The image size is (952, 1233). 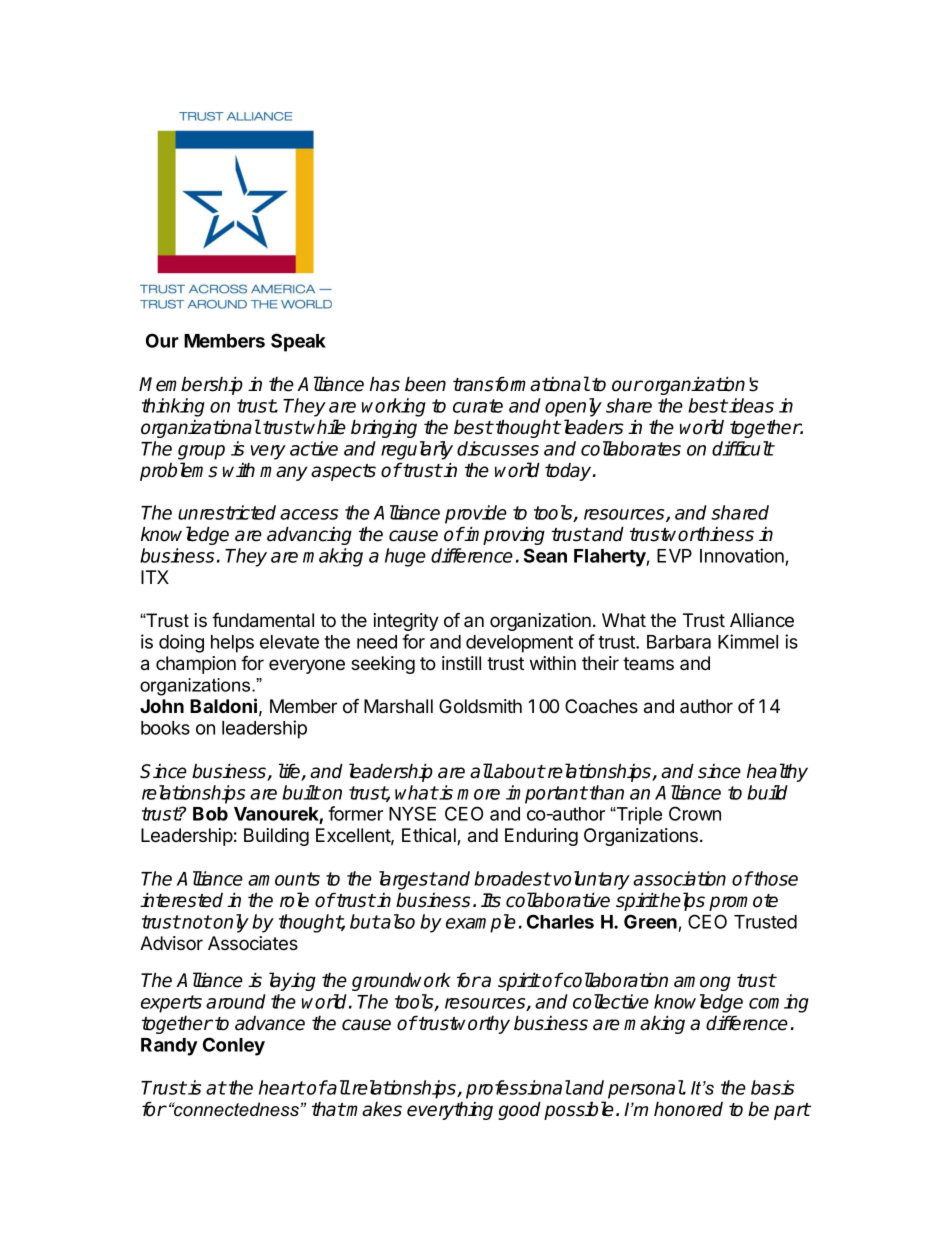 What do you see at coordinates (298, 342) in the screenshot?
I see `Speak` at bounding box center [298, 342].
